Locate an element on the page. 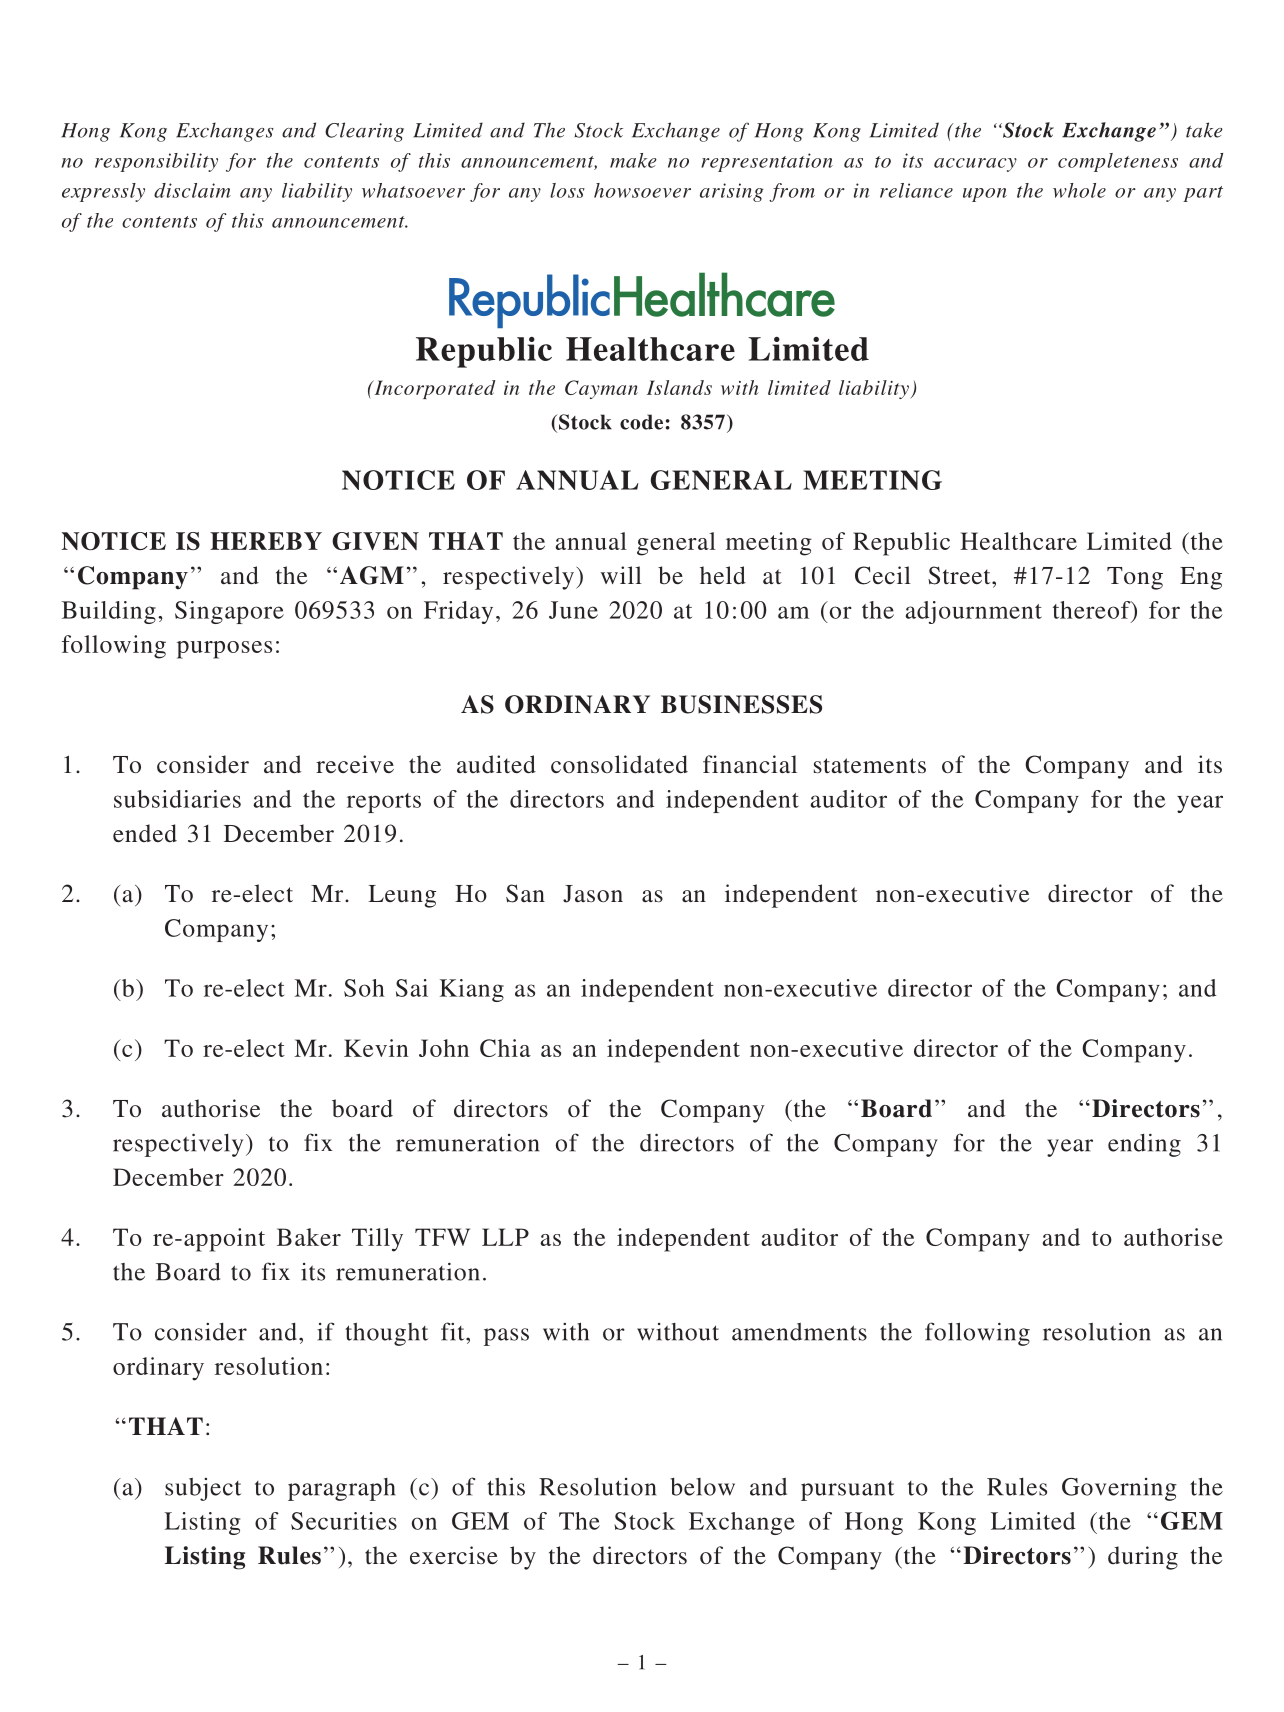 The image size is (1284, 1712). thereof is located at coordinates (1093, 611).
